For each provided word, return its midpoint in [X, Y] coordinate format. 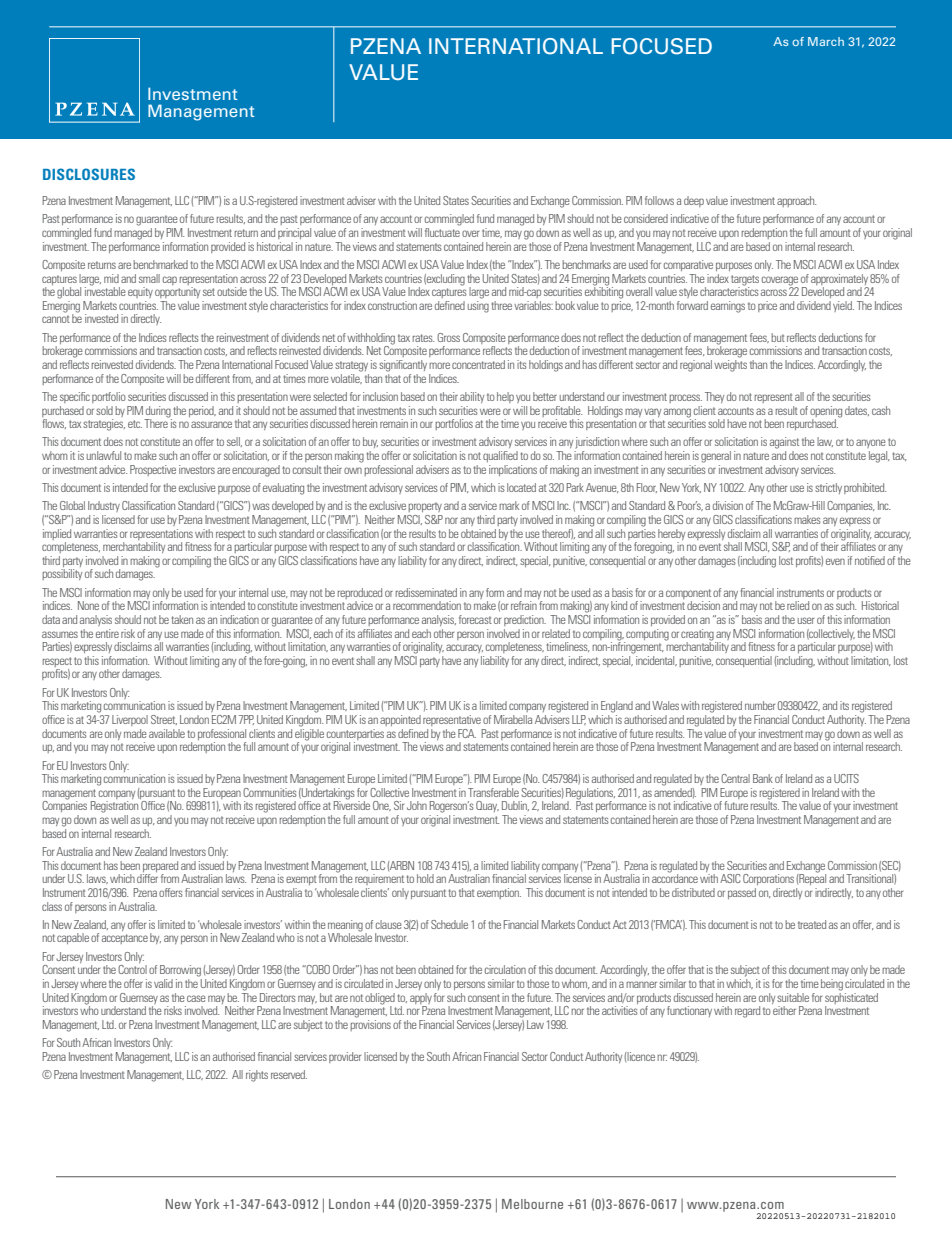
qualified [500, 456]
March [826, 41]
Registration [114, 807]
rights [257, 1076]
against [784, 443]
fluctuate [442, 232]
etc [135, 424]
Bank [763, 778]
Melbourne [532, 1204]
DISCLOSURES [89, 174]
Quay [487, 806]
